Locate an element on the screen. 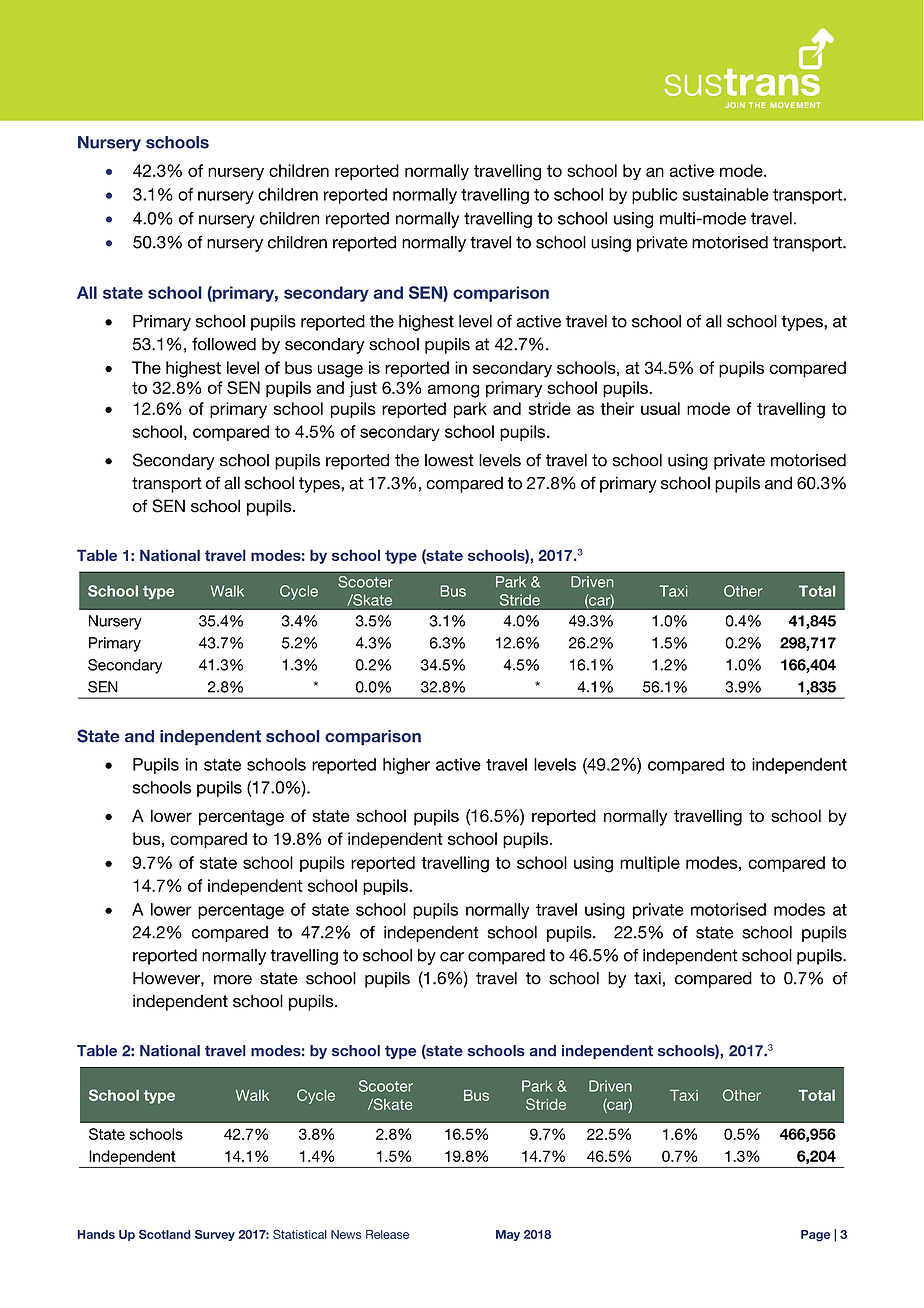 This screenshot has height=1308, width=924. May is located at coordinates (508, 1235).
